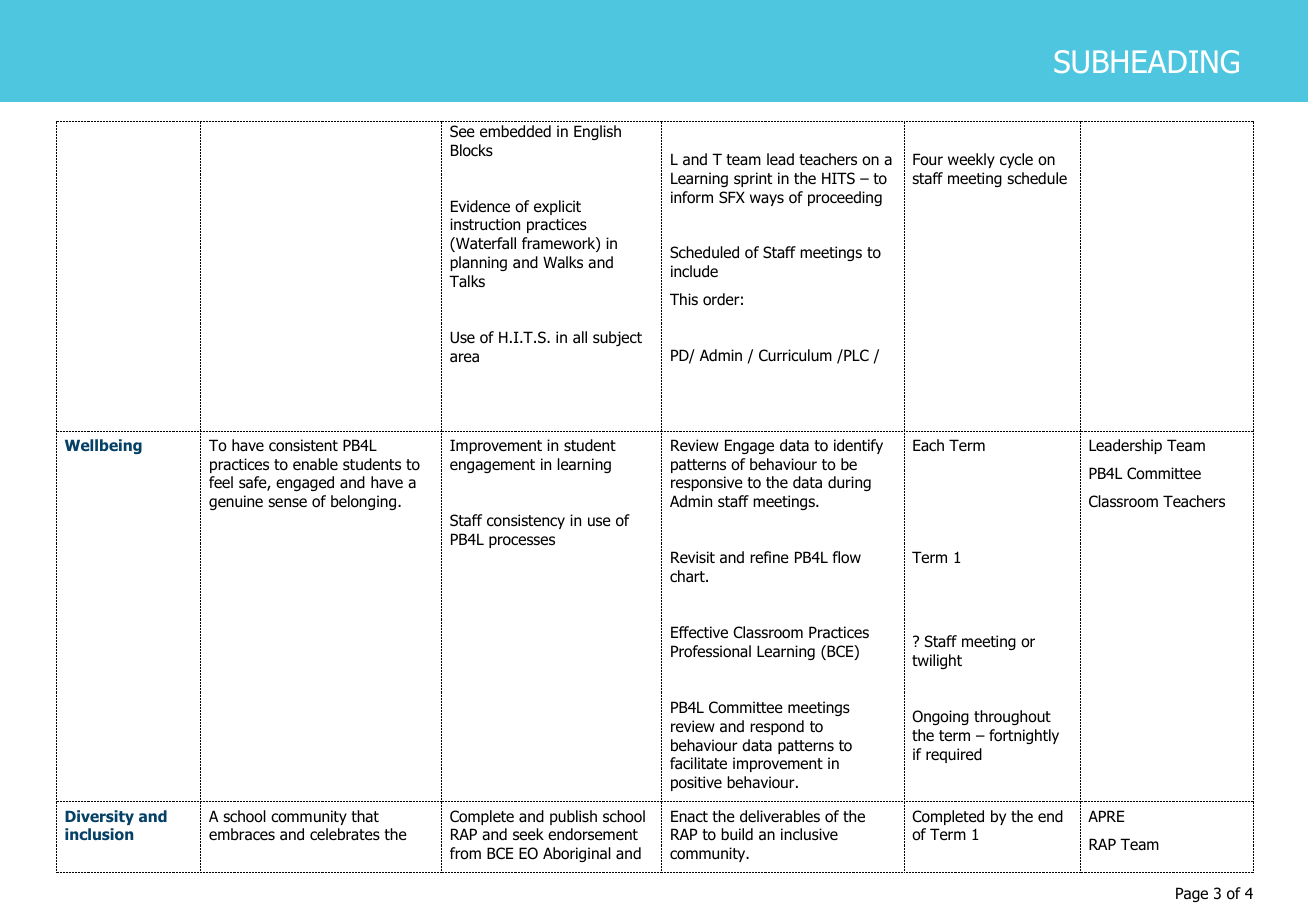 This image has height=924, width=1308. I want to click on during, so click(849, 483).
